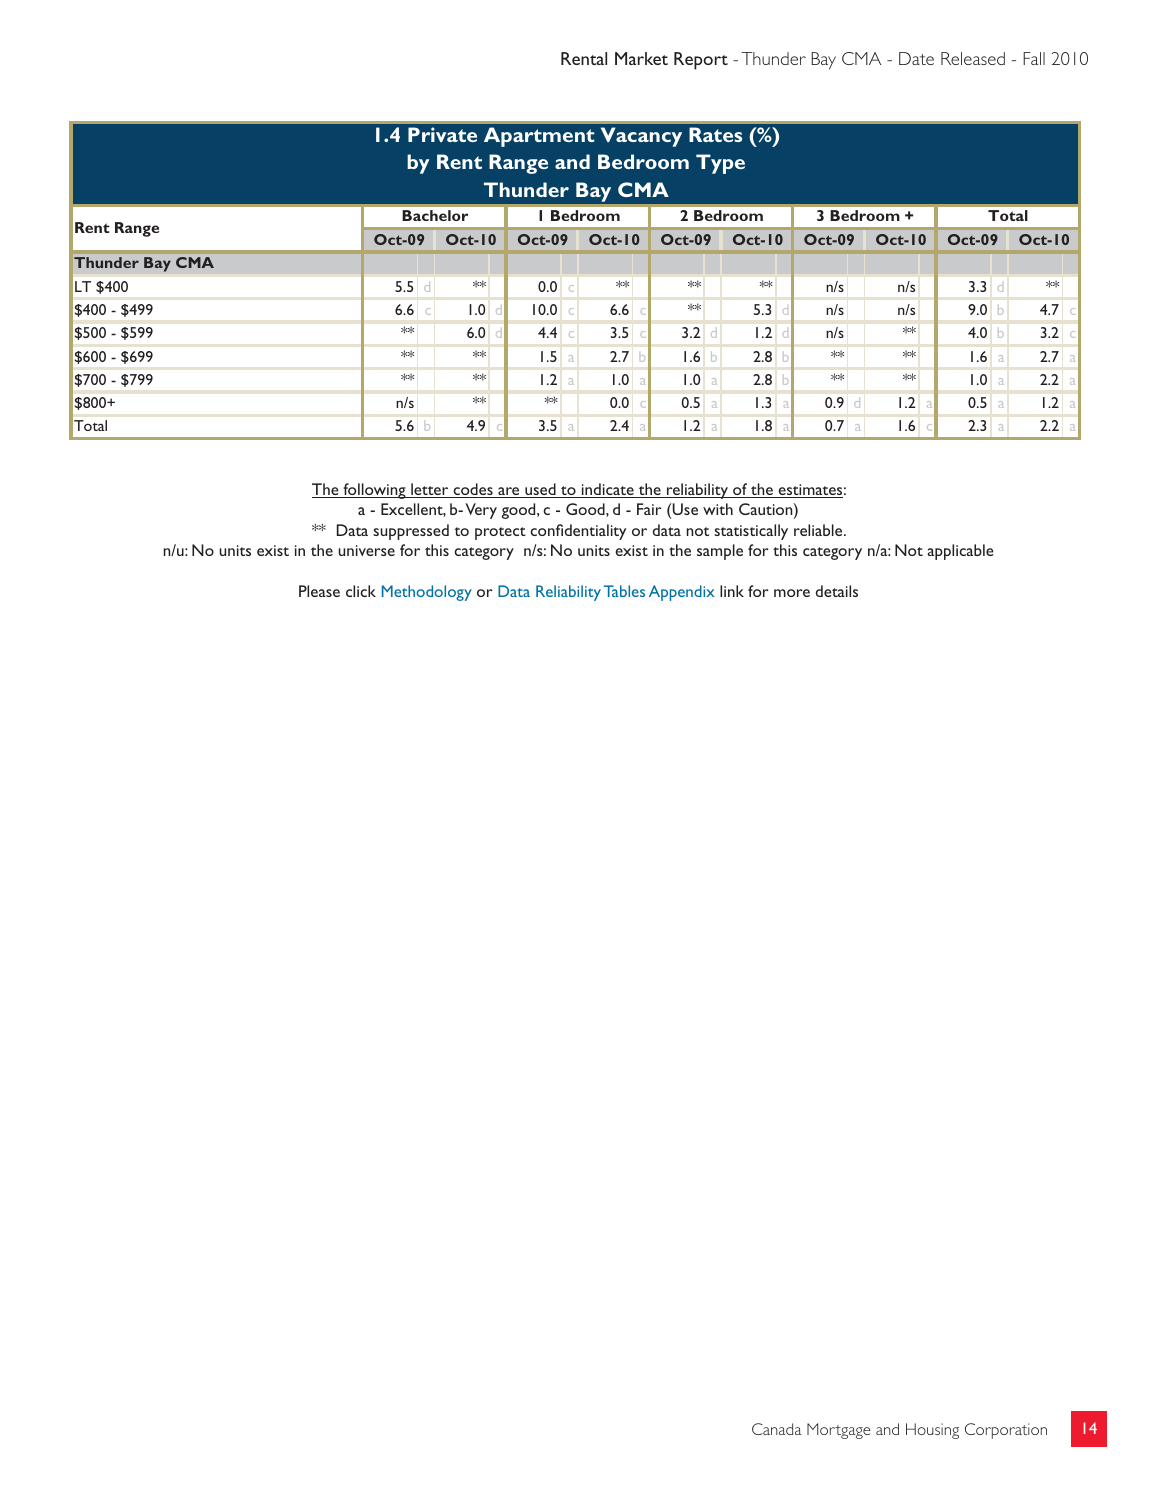 The image size is (1157, 1497). I want to click on details, so click(837, 591).
